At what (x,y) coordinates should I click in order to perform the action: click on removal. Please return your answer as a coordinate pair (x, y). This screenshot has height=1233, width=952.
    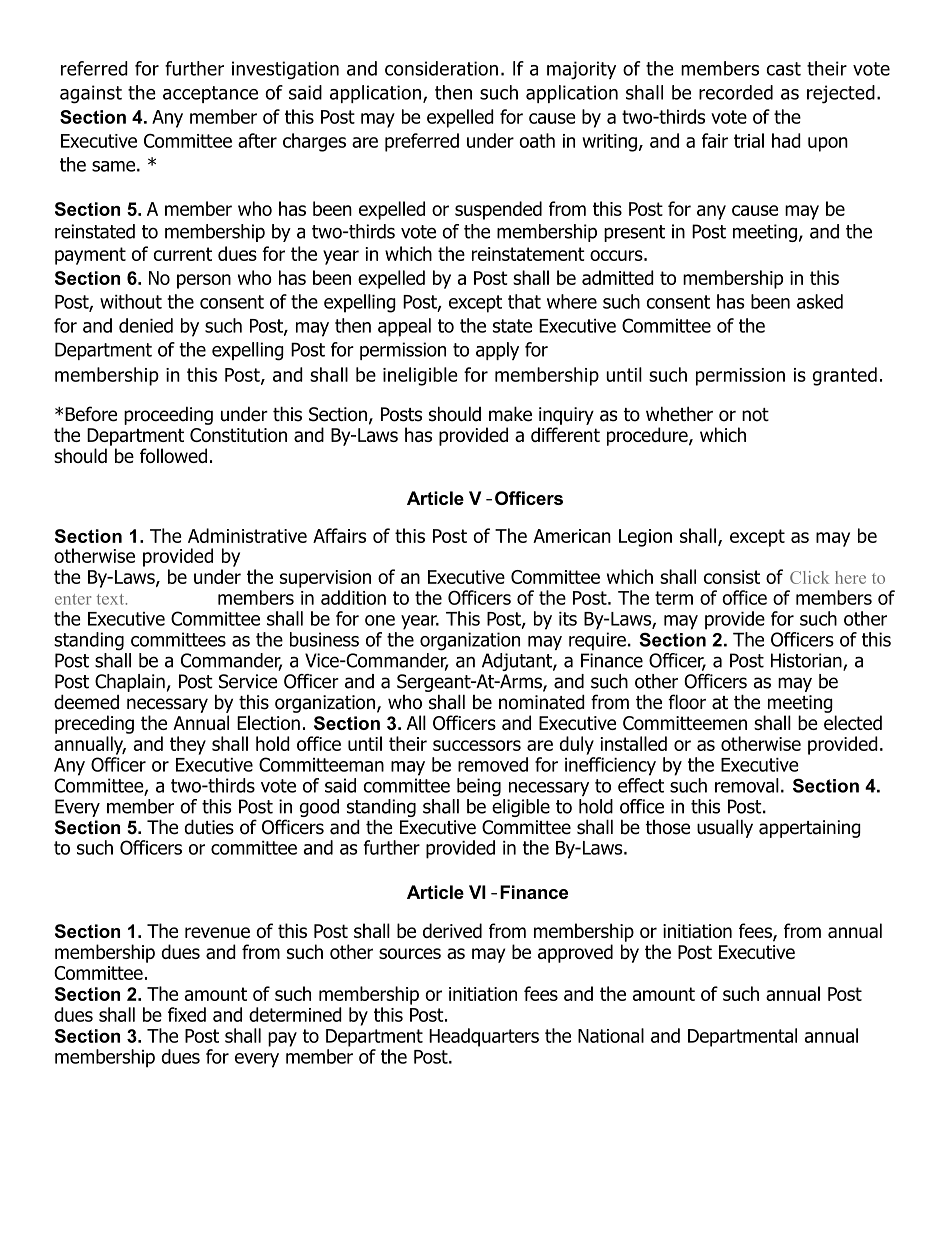
    Looking at the image, I should click on (747, 785).
